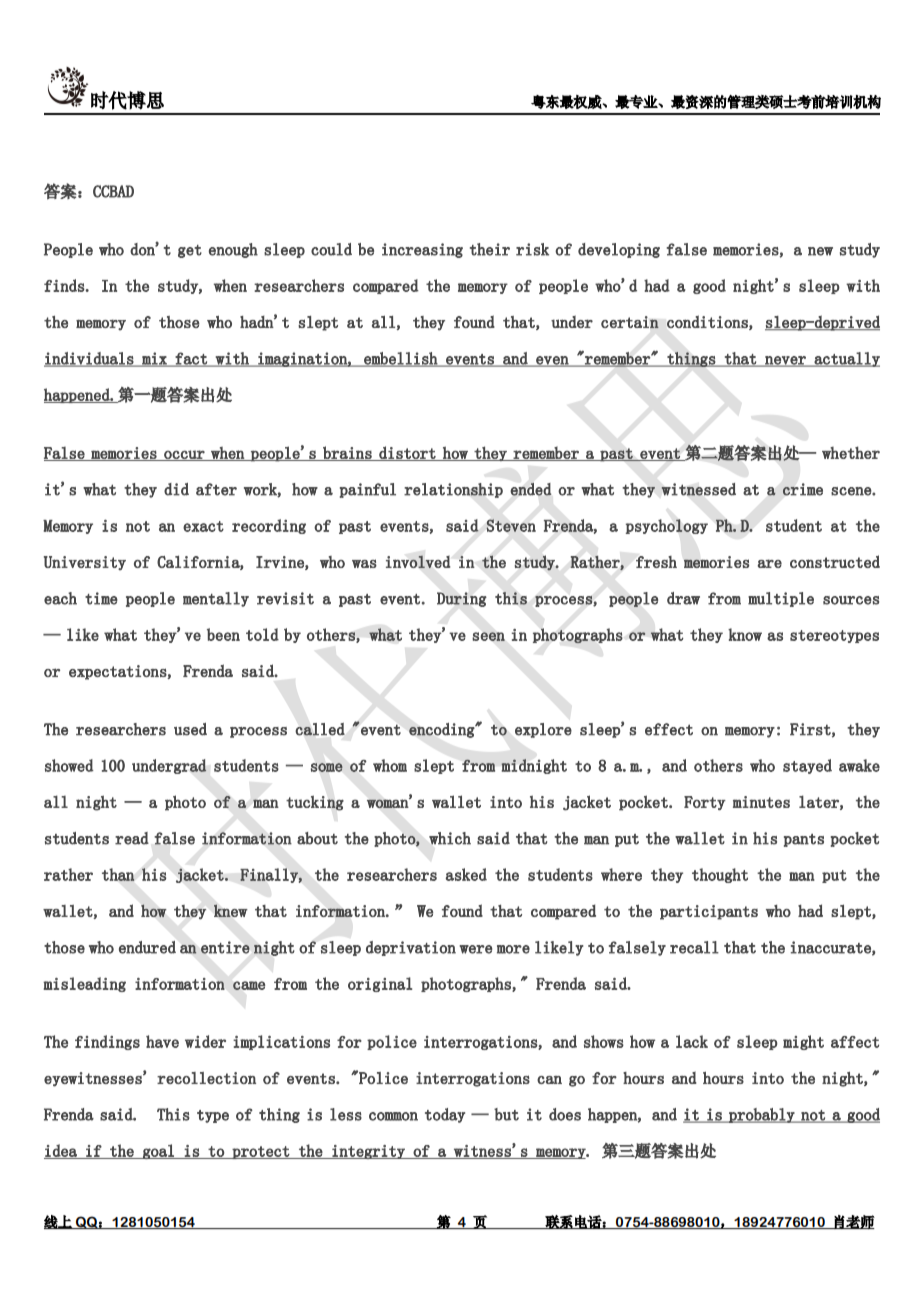 The height and width of the page is (1308, 924). What do you see at coordinates (442, 730) in the page?
I see `encoding` at bounding box center [442, 730].
